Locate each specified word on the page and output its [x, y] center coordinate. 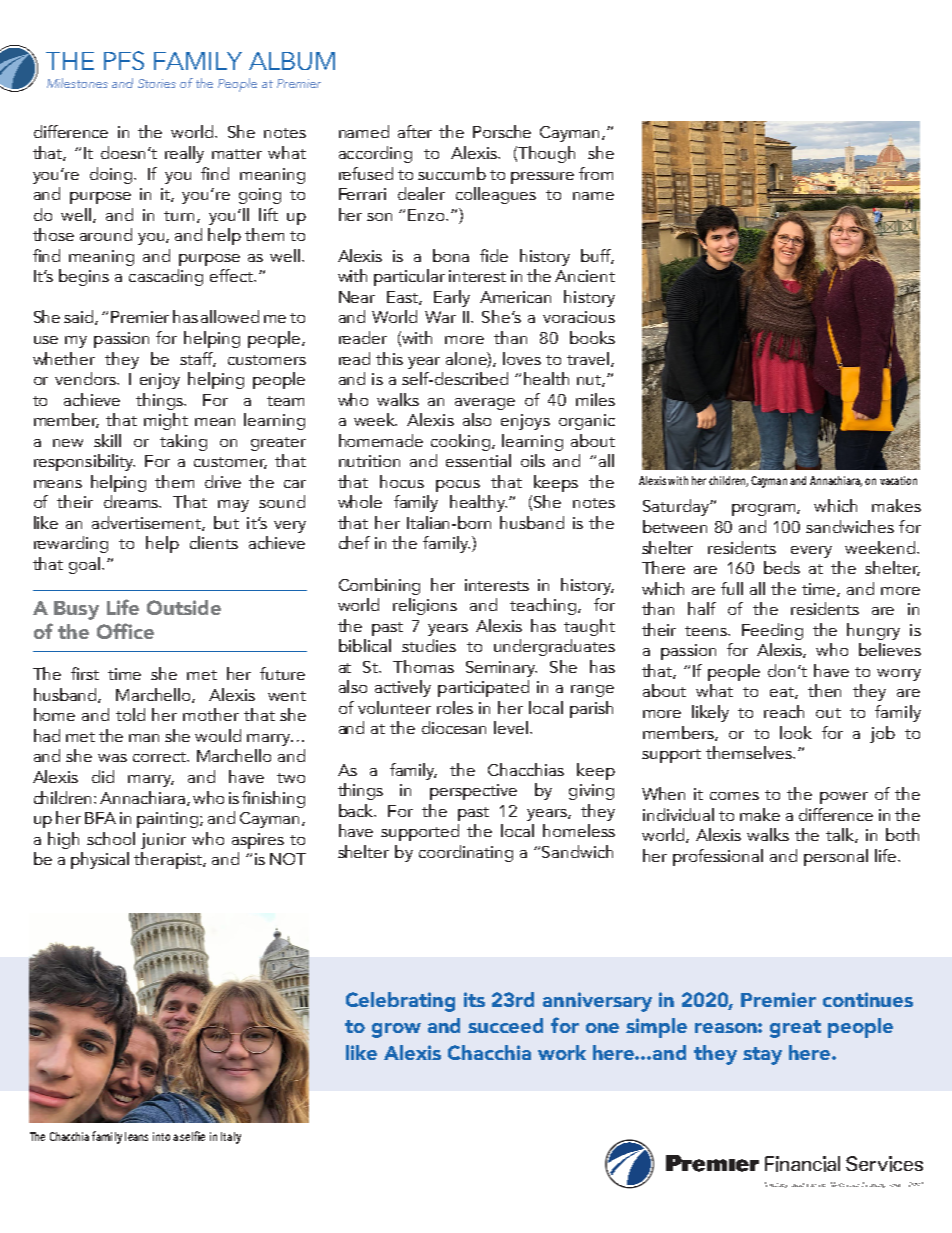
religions [425, 606]
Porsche [502, 131]
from [596, 173]
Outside [184, 607]
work [562, 1052]
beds [782, 567]
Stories [157, 83]
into [161, 1136]
